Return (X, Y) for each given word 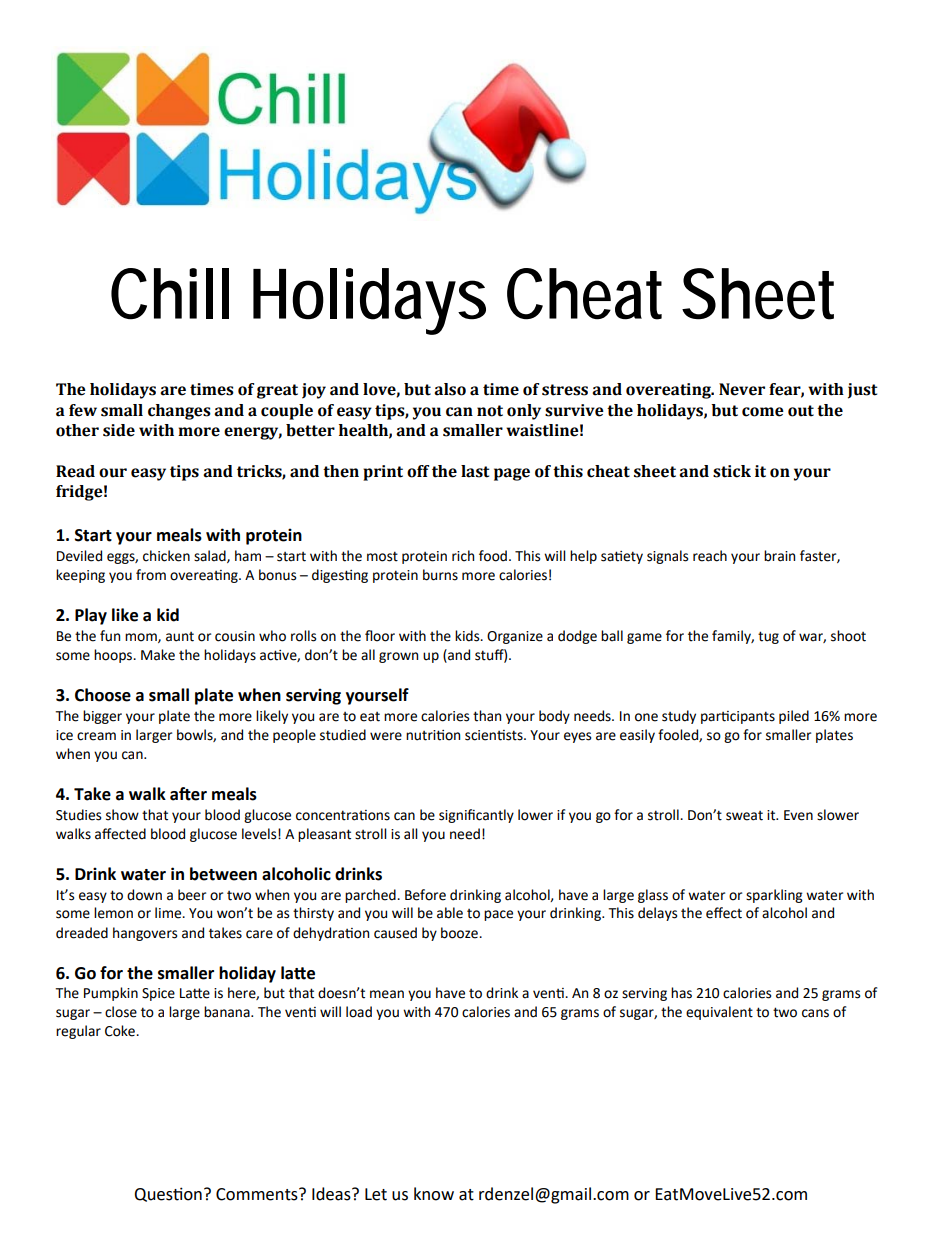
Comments (258, 1194)
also (450, 389)
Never (742, 389)
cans (815, 1013)
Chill (170, 294)
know (434, 1194)
